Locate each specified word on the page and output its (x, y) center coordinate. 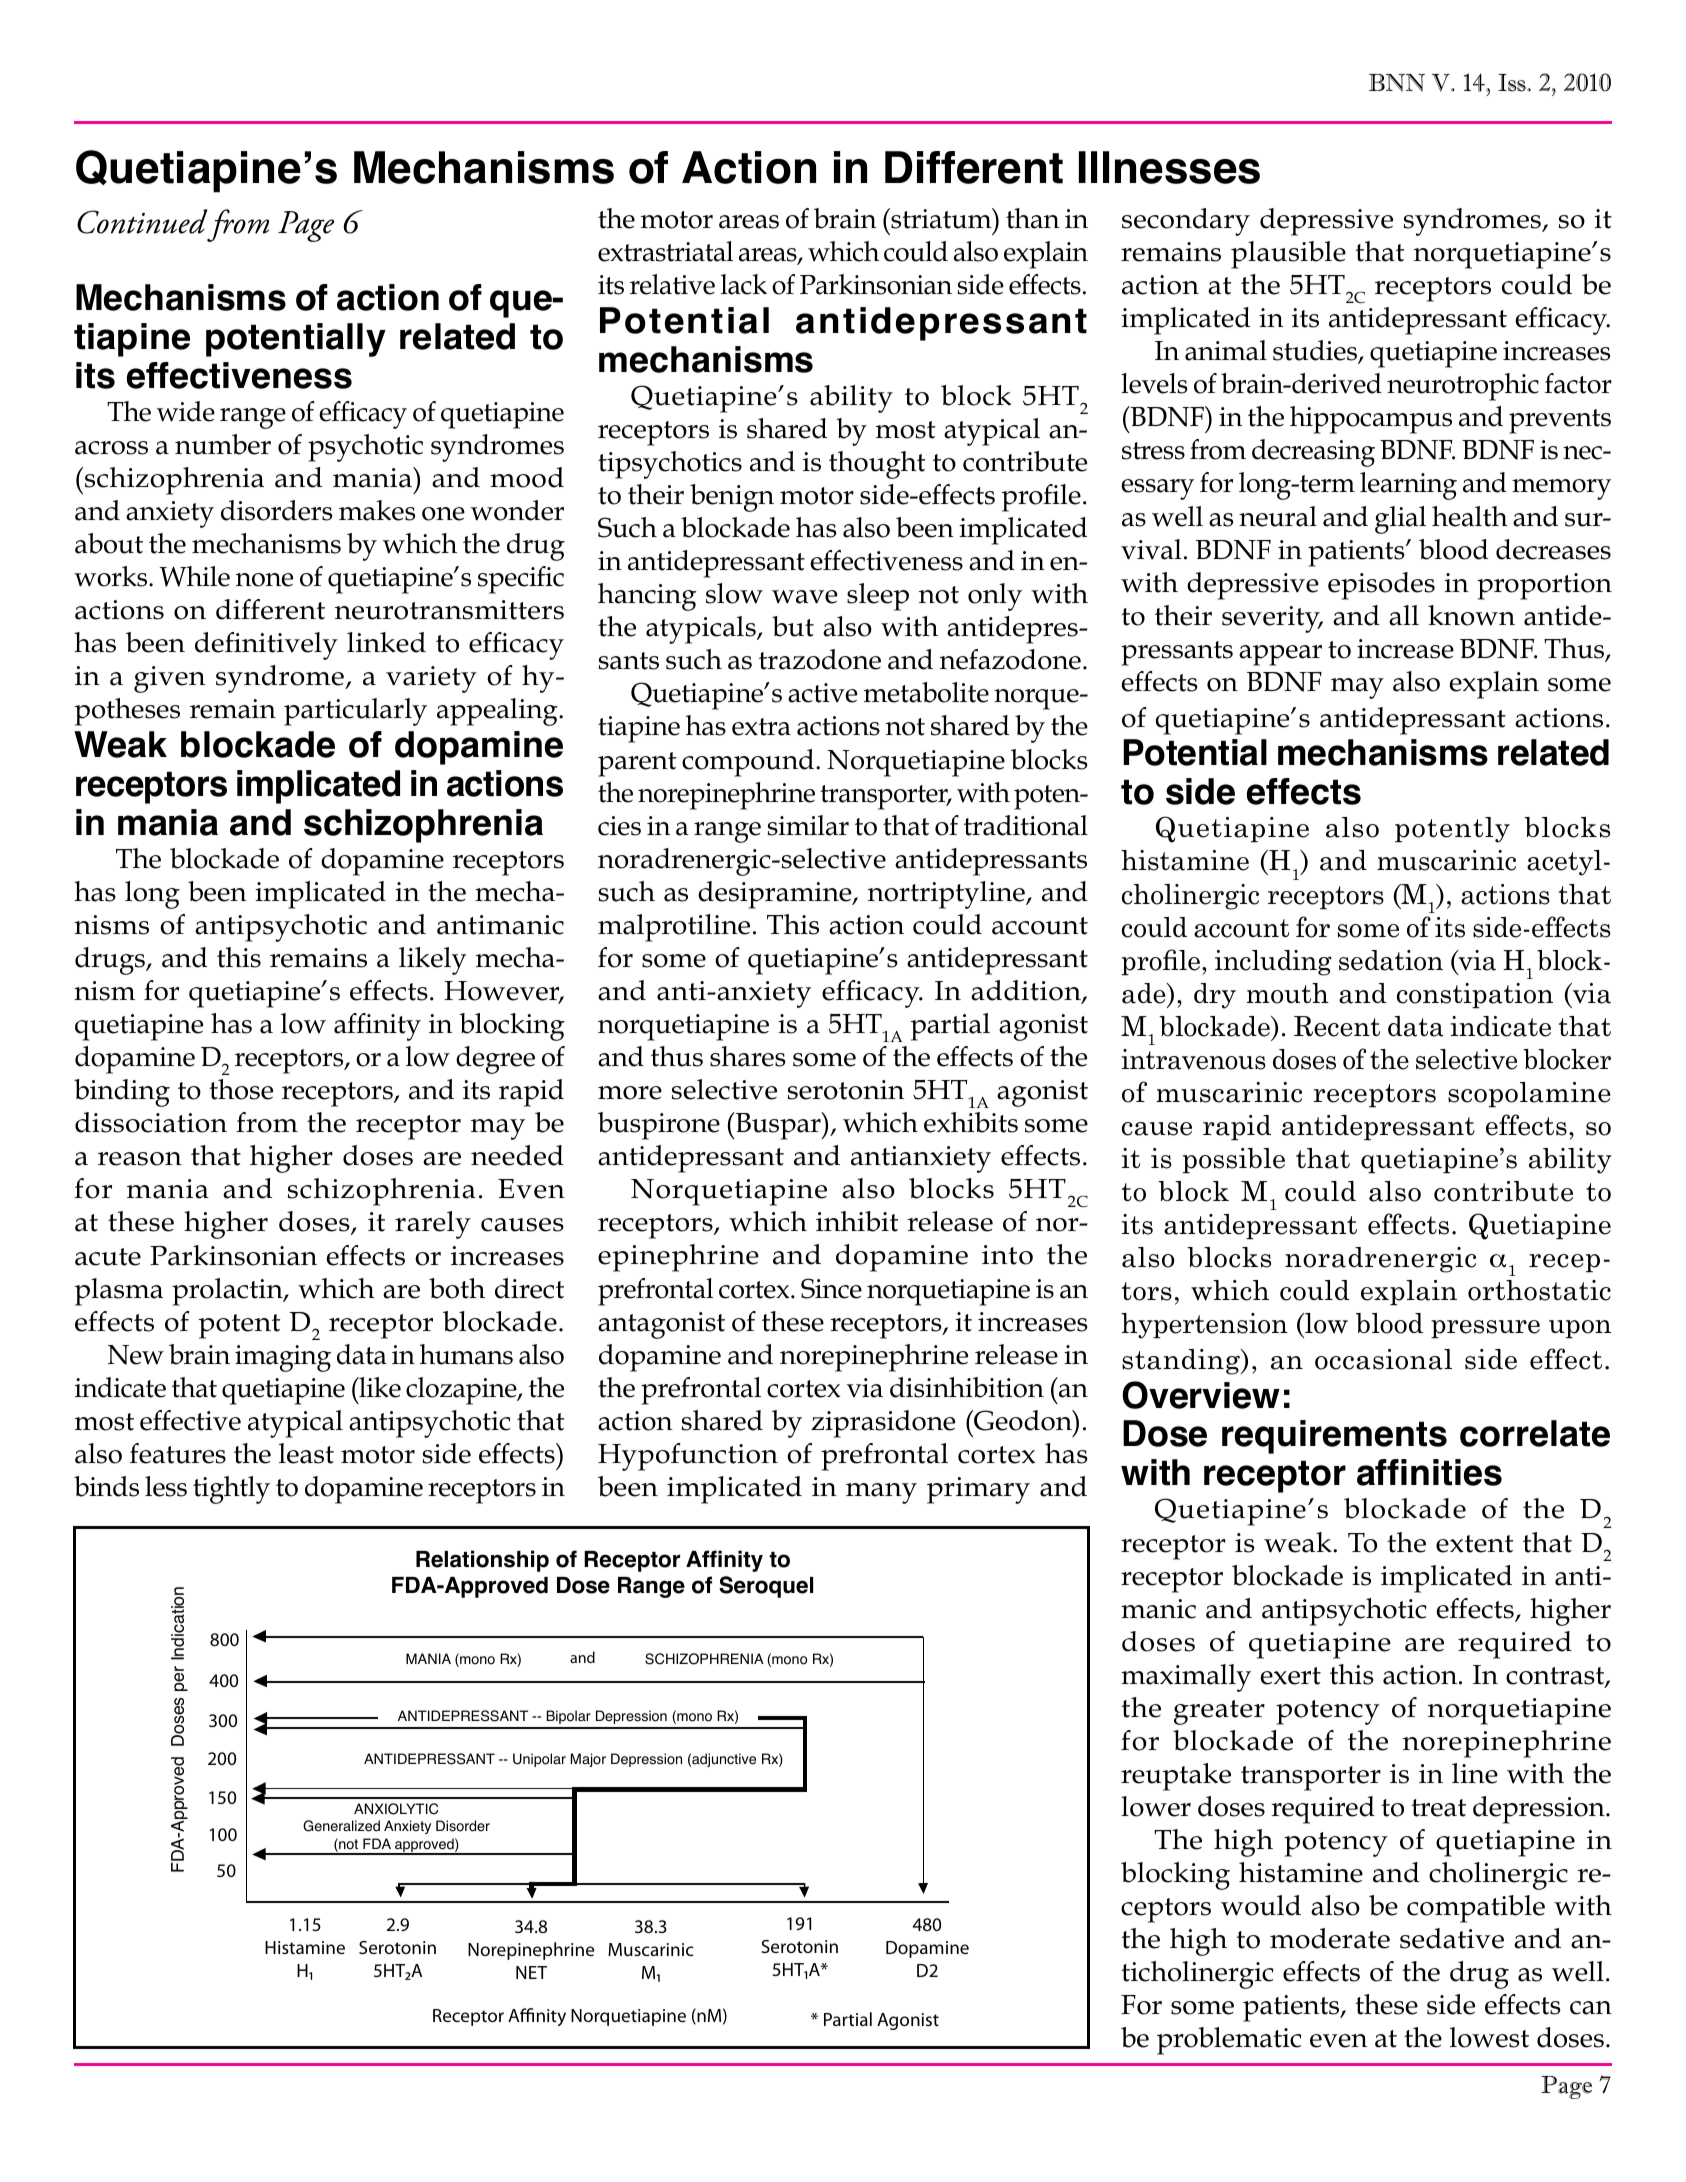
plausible (1288, 255)
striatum (941, 218)
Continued (142, 221)
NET (531, 1972)
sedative (1452, 1938)
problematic (1229, 2041)
